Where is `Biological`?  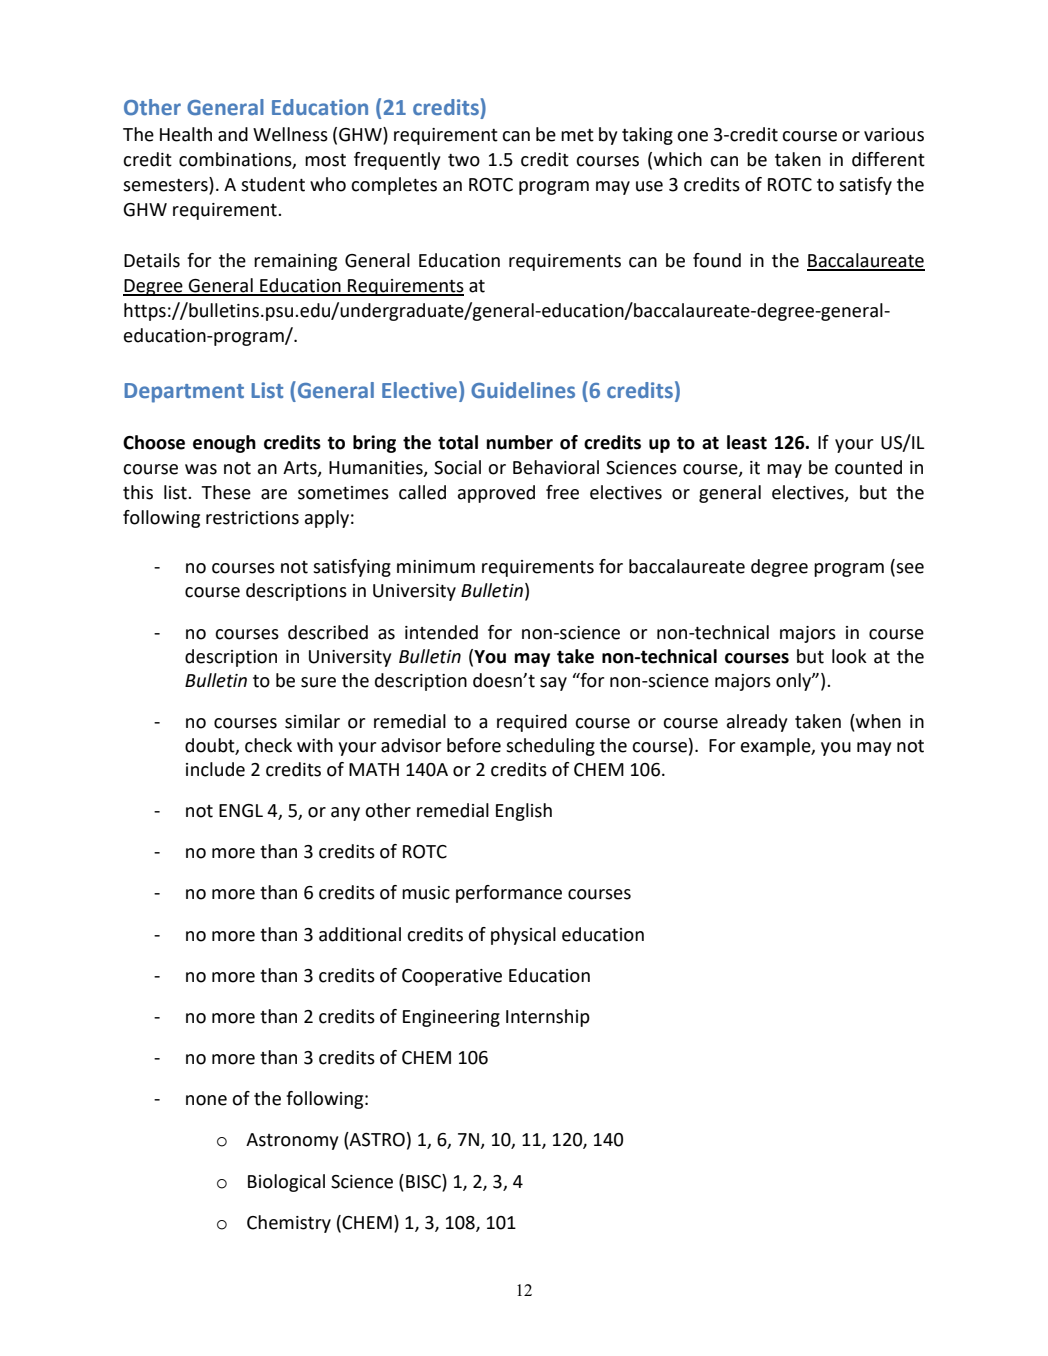
Biological is located at coordinates (286, 1183).
